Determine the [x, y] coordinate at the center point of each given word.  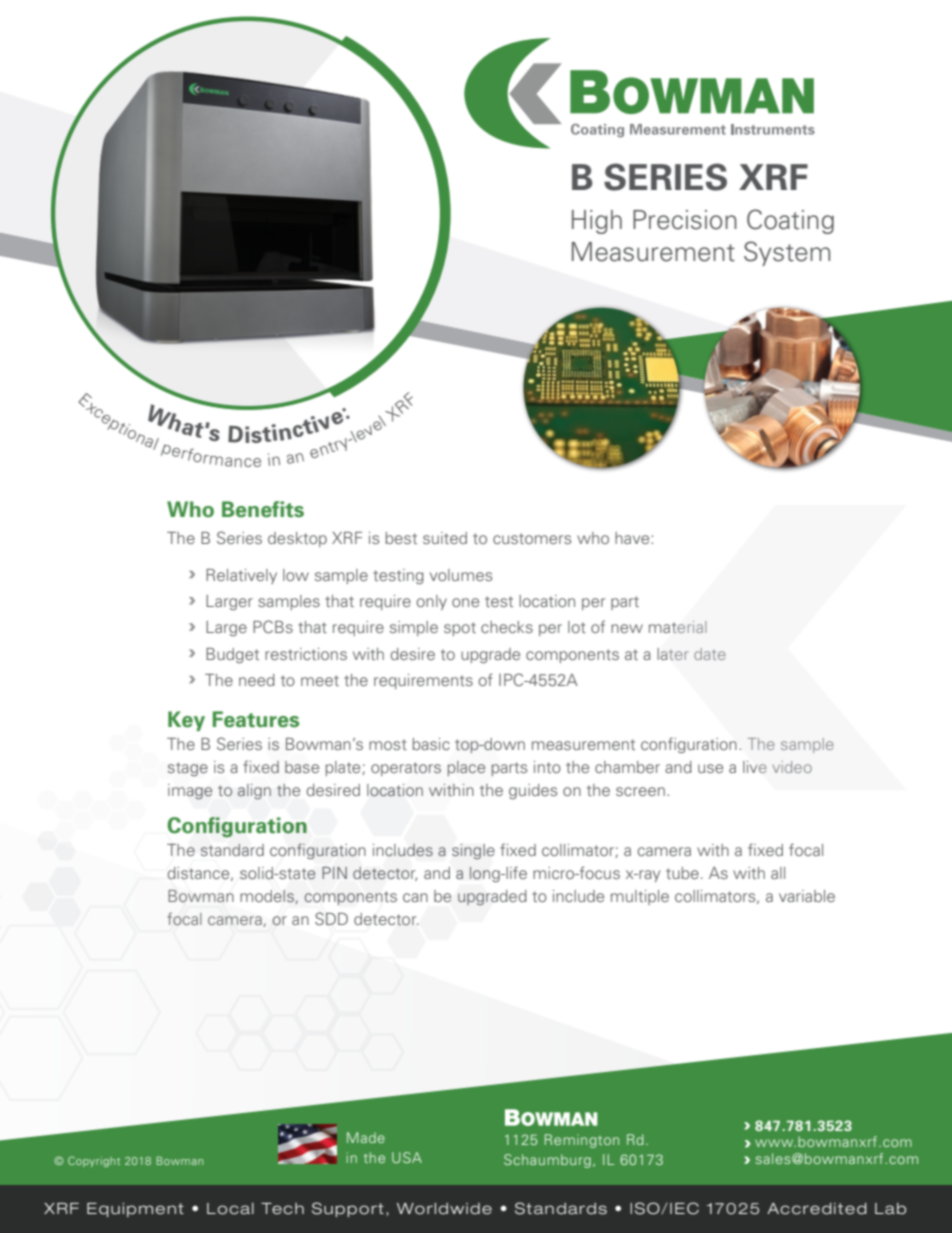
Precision [685, 220]
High [597, 222]
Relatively [241, 576]
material [677, 627]
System [787, 253]
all [778, 873]
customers [532, 538]
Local [230, 1209]
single [473, 851]
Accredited [817, 1209]
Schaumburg [547, 1161]
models [268, 897]
